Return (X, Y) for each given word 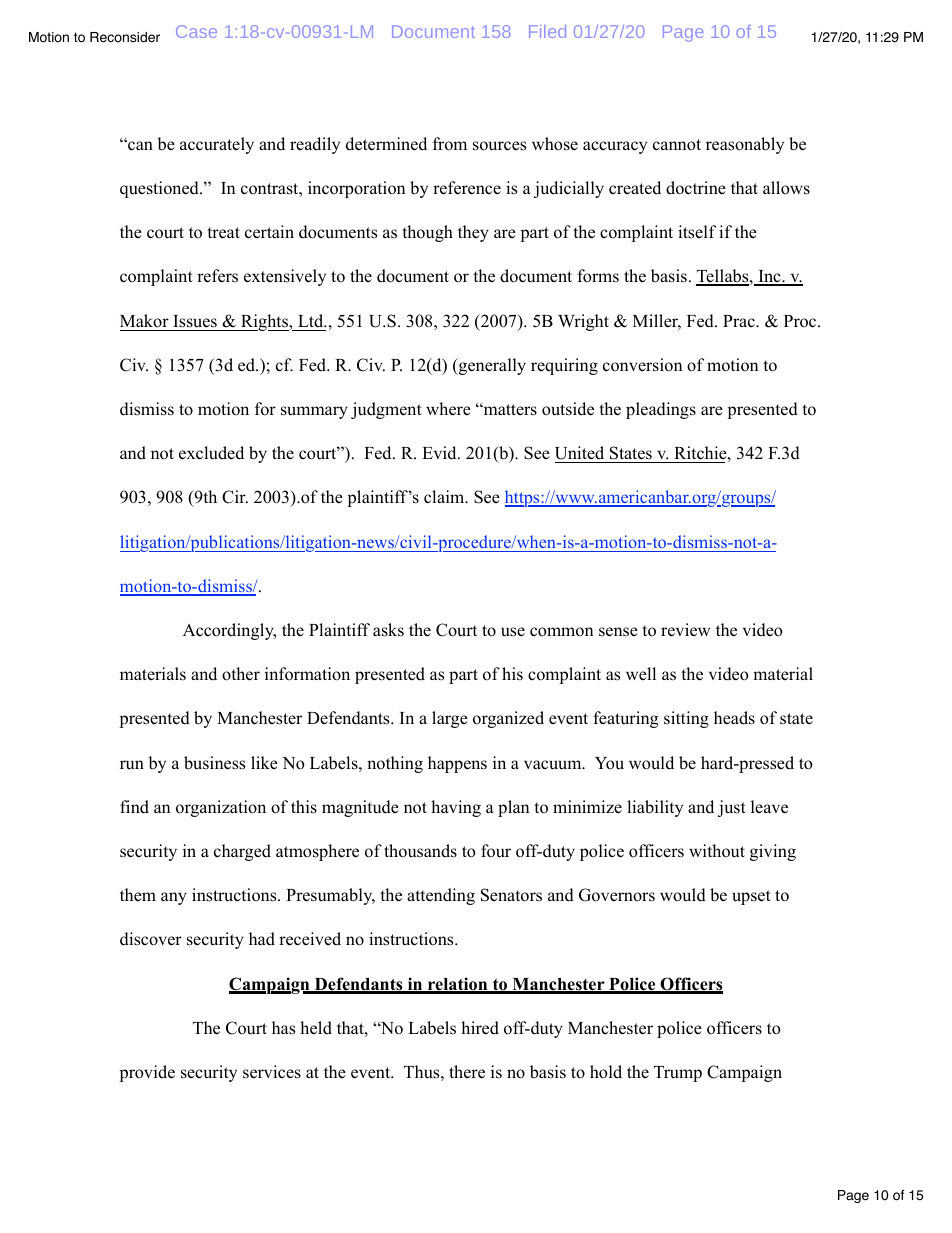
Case (196, 31)
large (450, 719)
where (448, 409)
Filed (547, 31)
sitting (686, 719)
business (214, 763)
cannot (677, 145)
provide (147, 1073)
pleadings (661, 410)
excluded (211, 453)
